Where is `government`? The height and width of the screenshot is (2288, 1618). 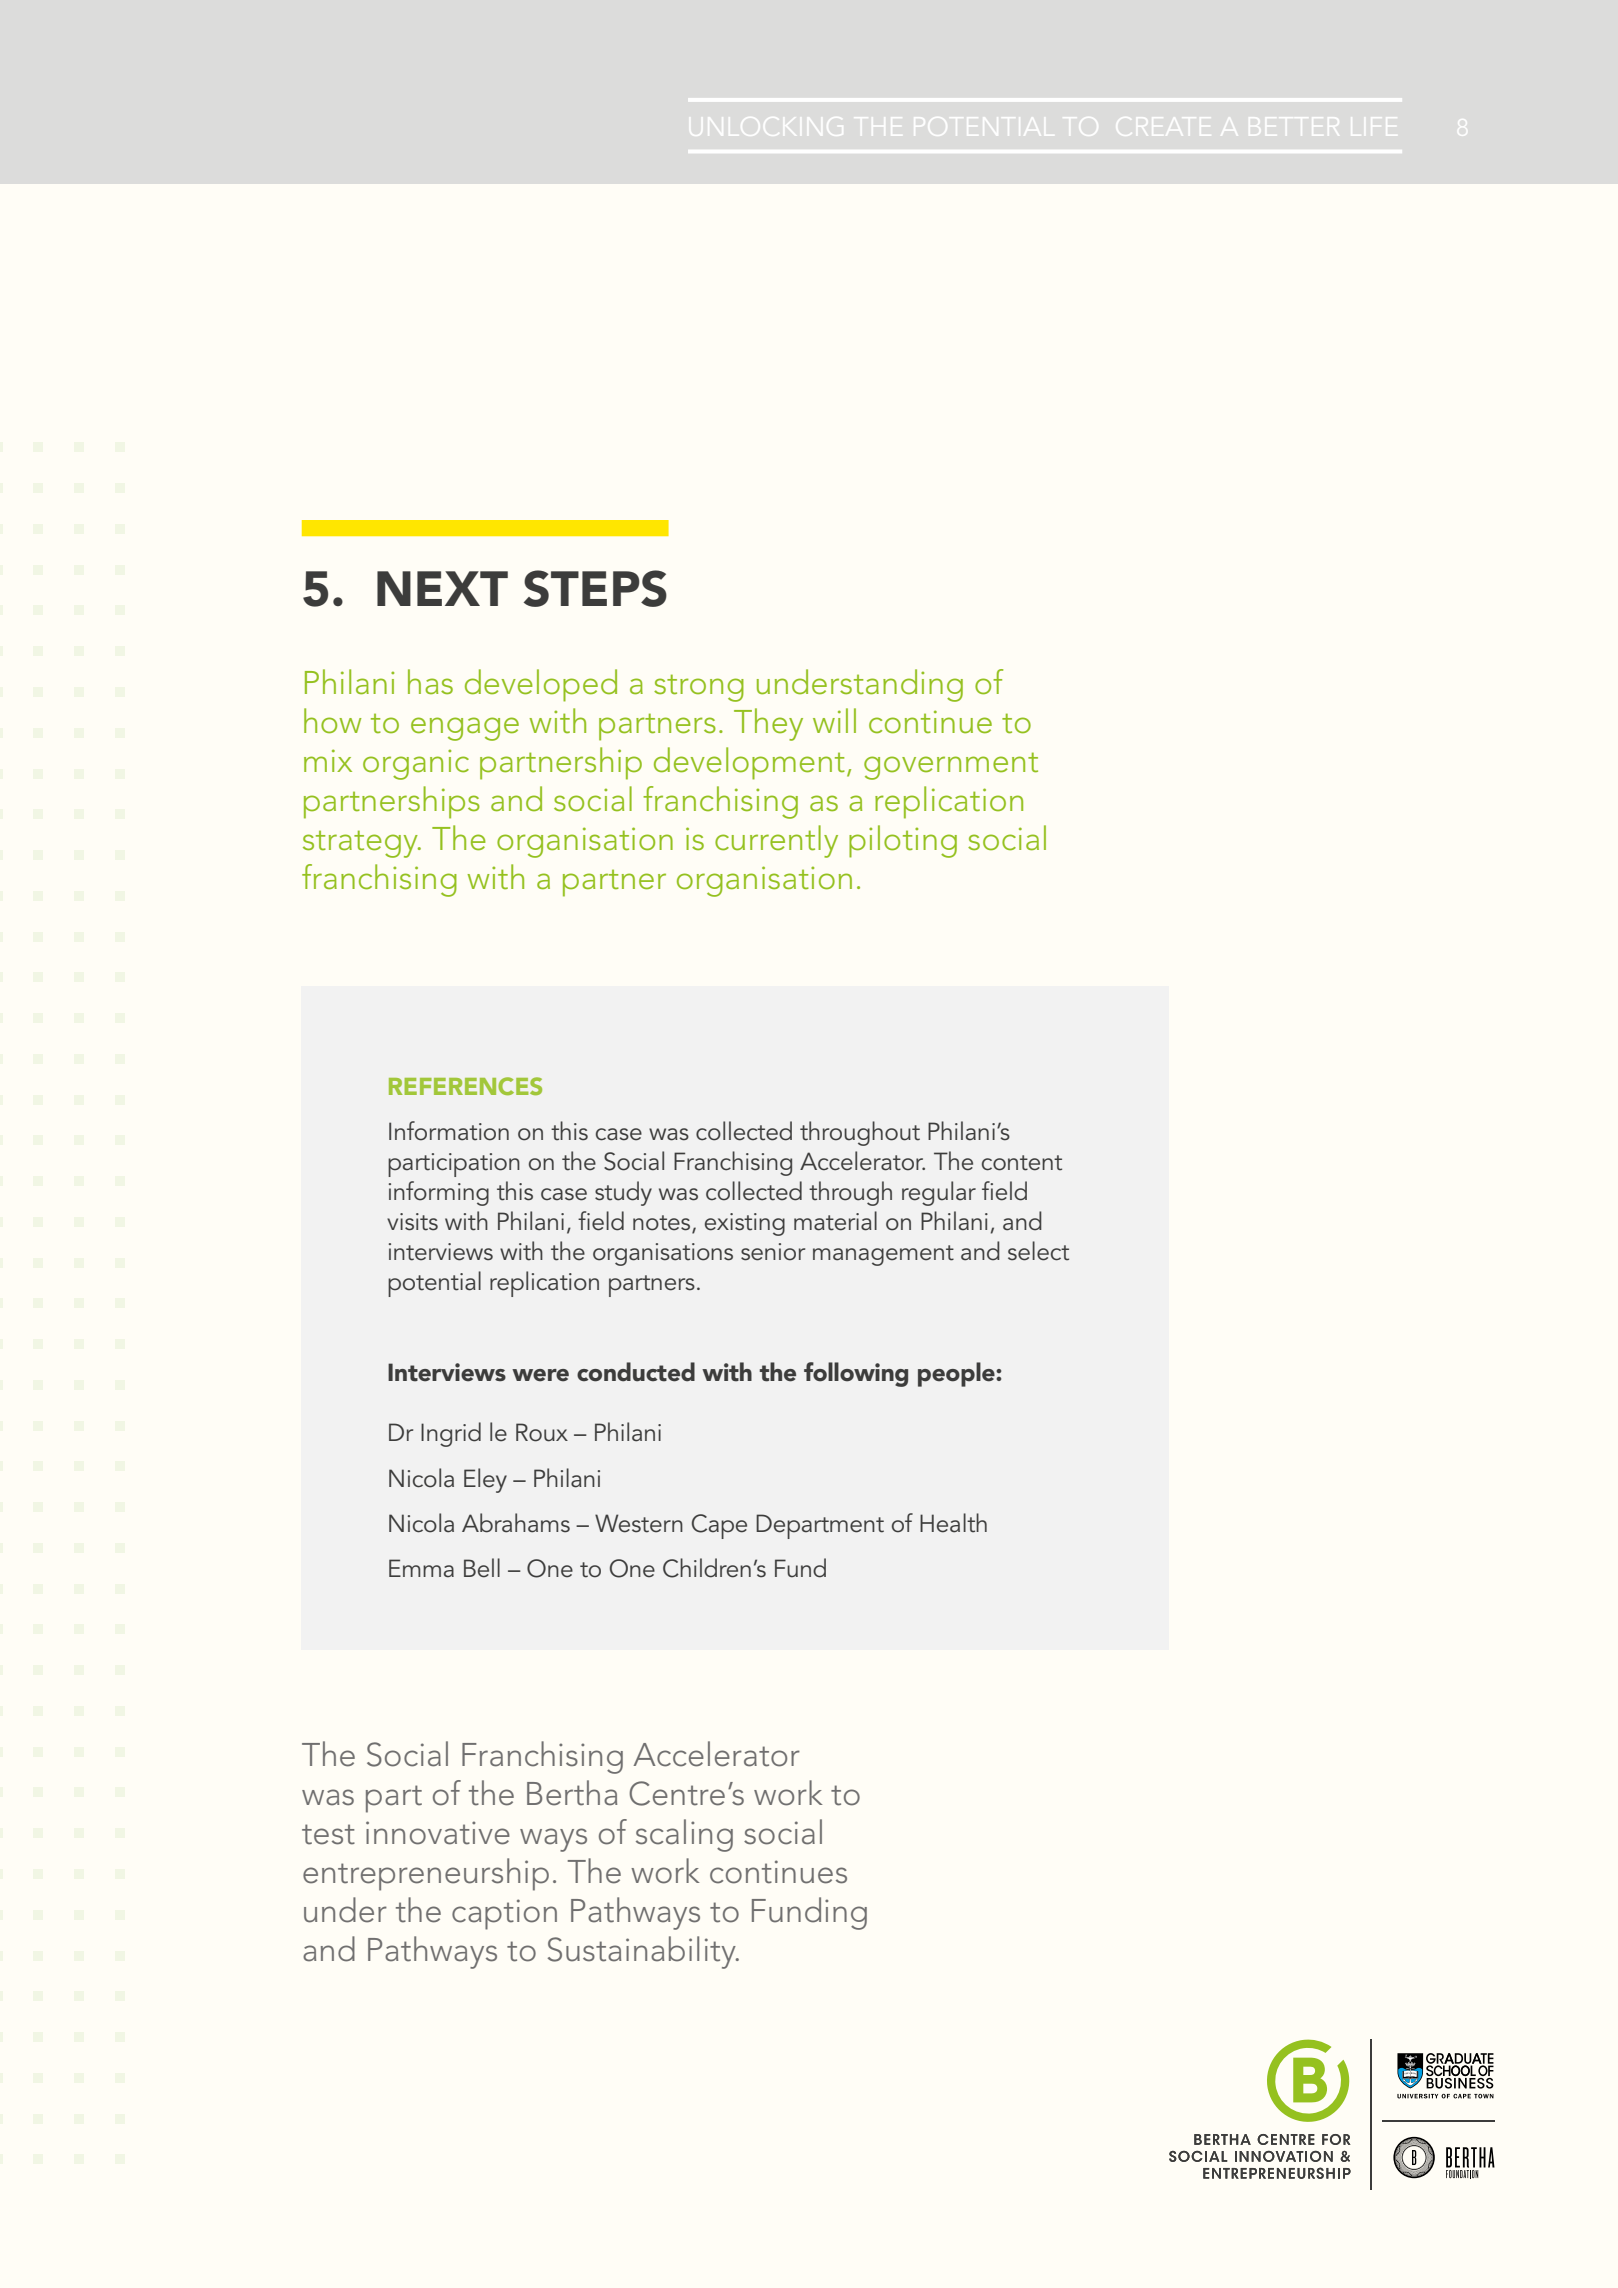 government is located at coordinates (951, 766).
